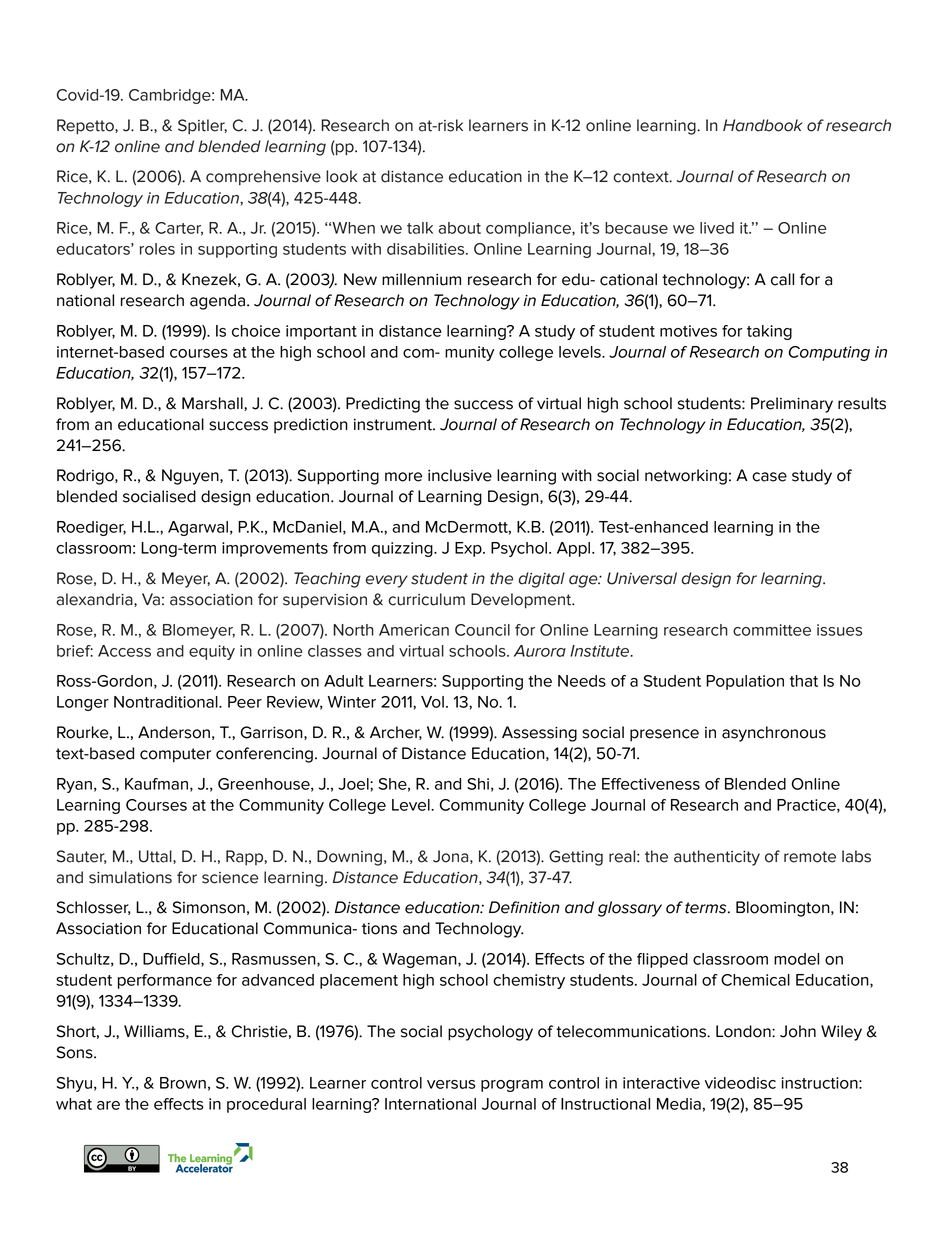 Image resolution: width=952 pixels, height=1233 pixels. What do you see at coordinates (263, 178) in the document?
I see `comprehensive` at bounding box center [263, 178].
